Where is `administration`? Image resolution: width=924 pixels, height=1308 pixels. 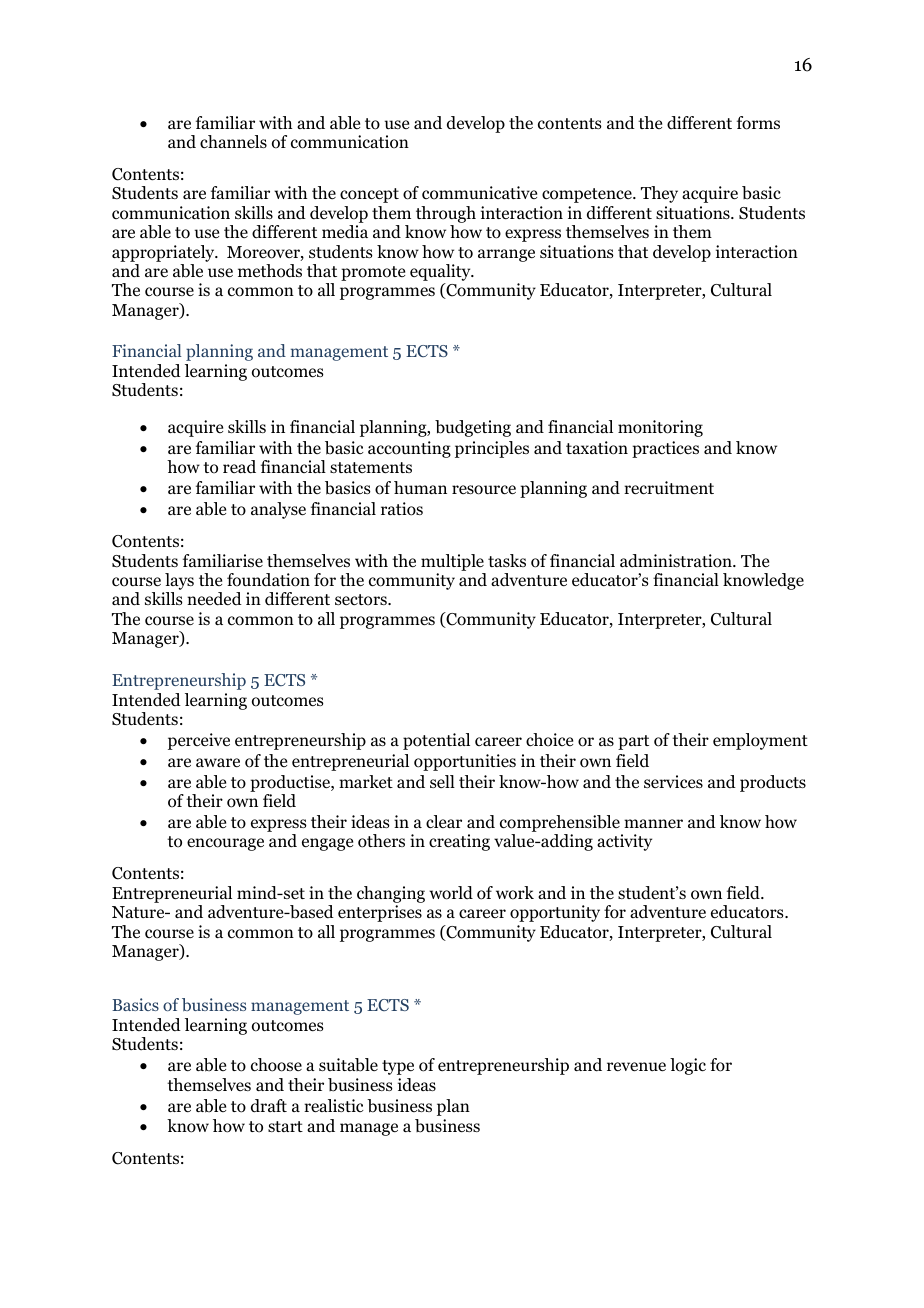
administration is located at coordinates (677, 561).
